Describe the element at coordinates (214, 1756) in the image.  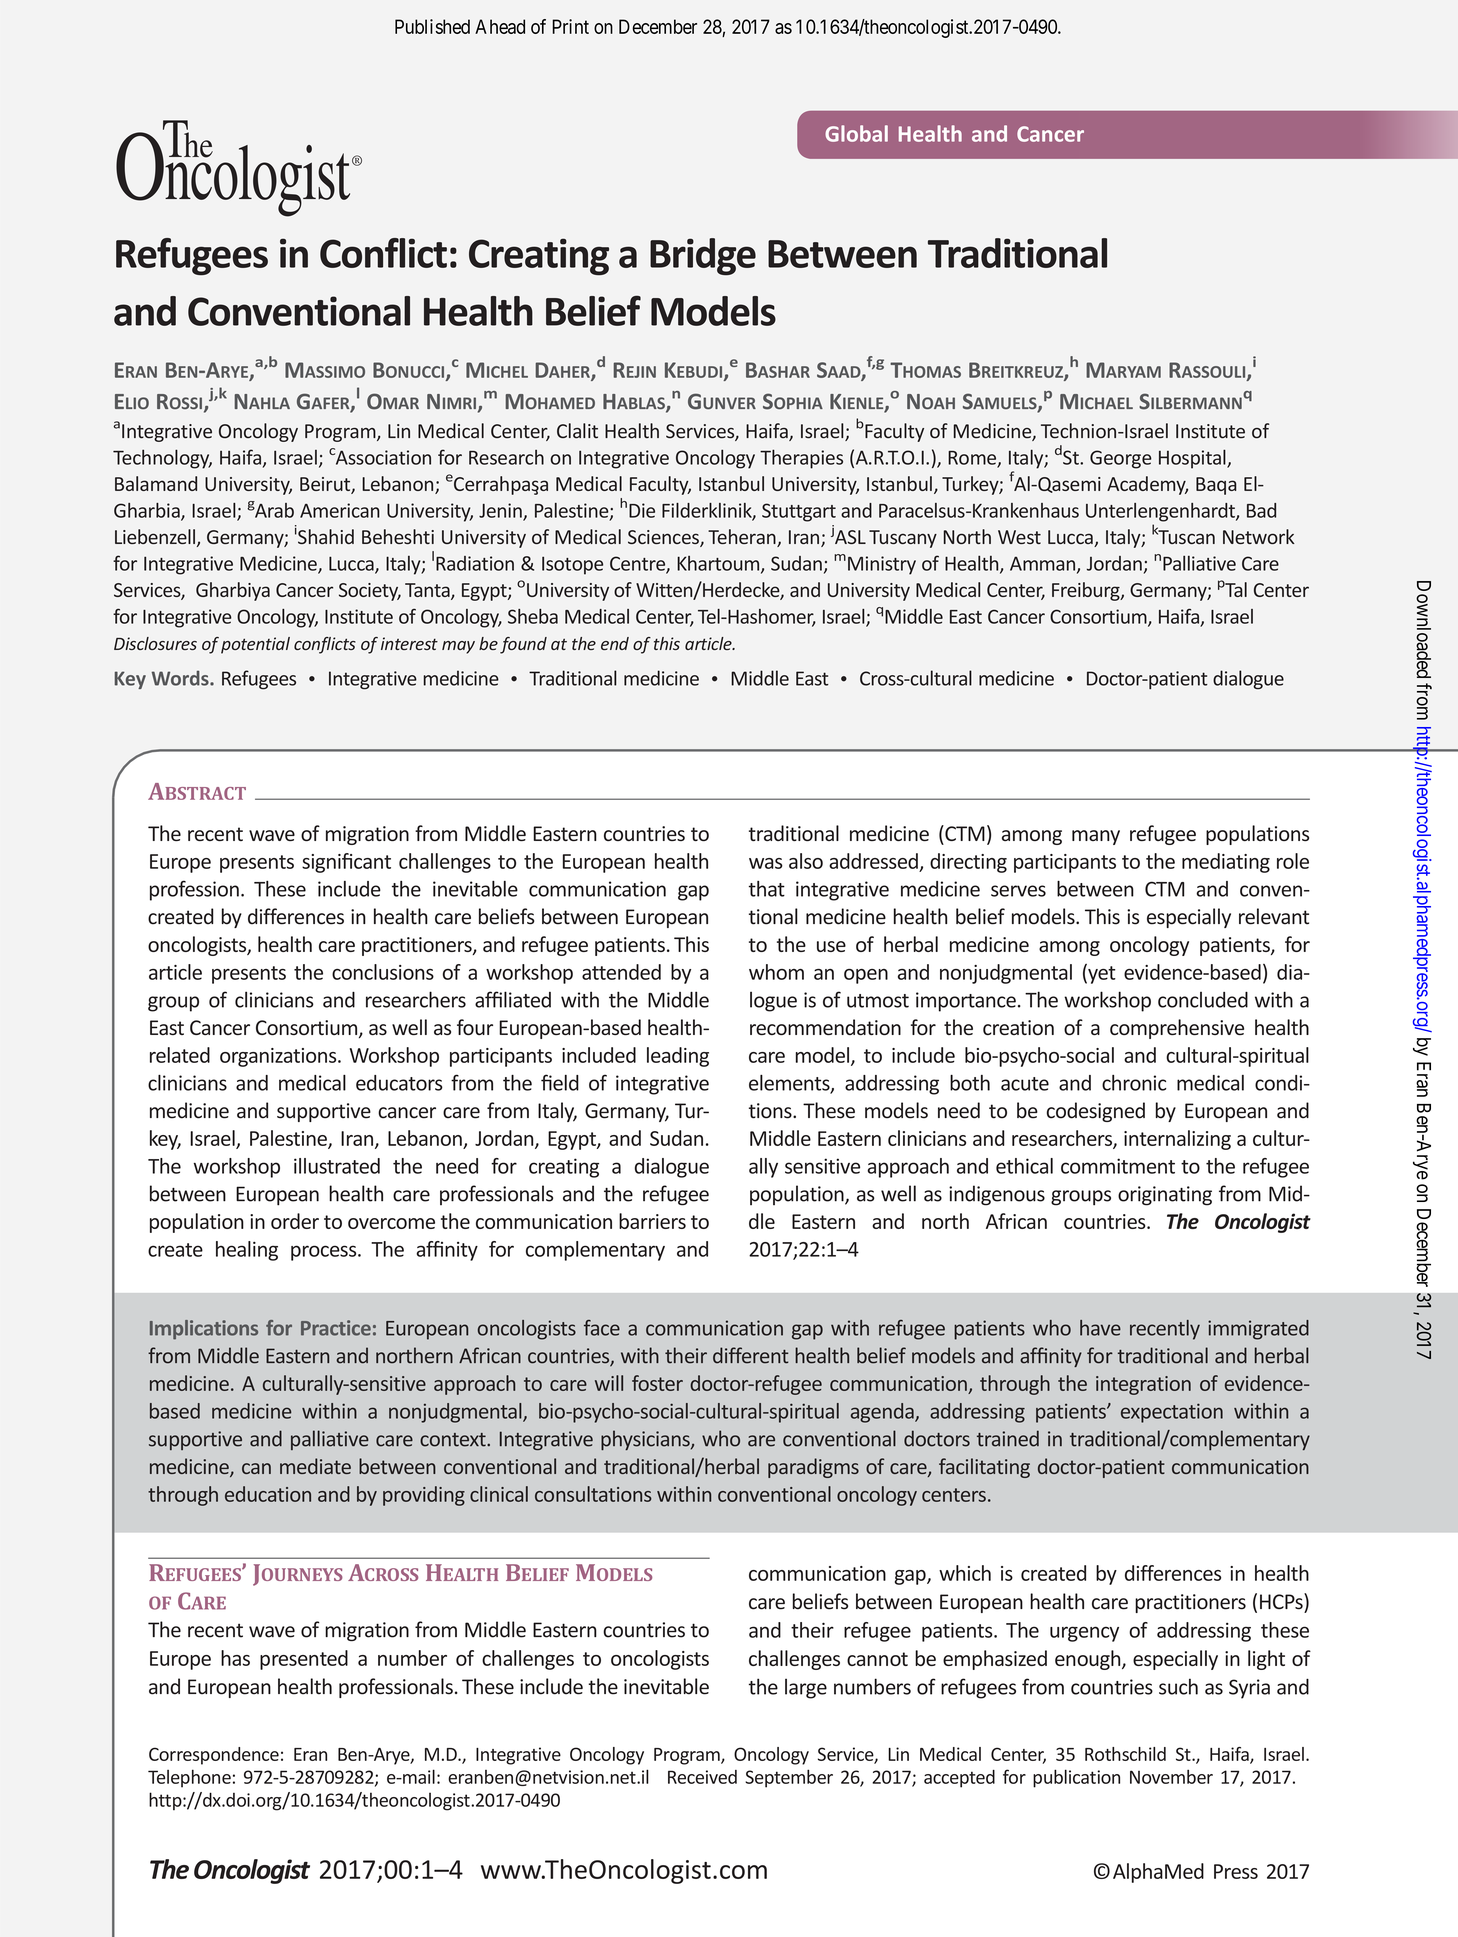
I see `Correspondence` at that location.
